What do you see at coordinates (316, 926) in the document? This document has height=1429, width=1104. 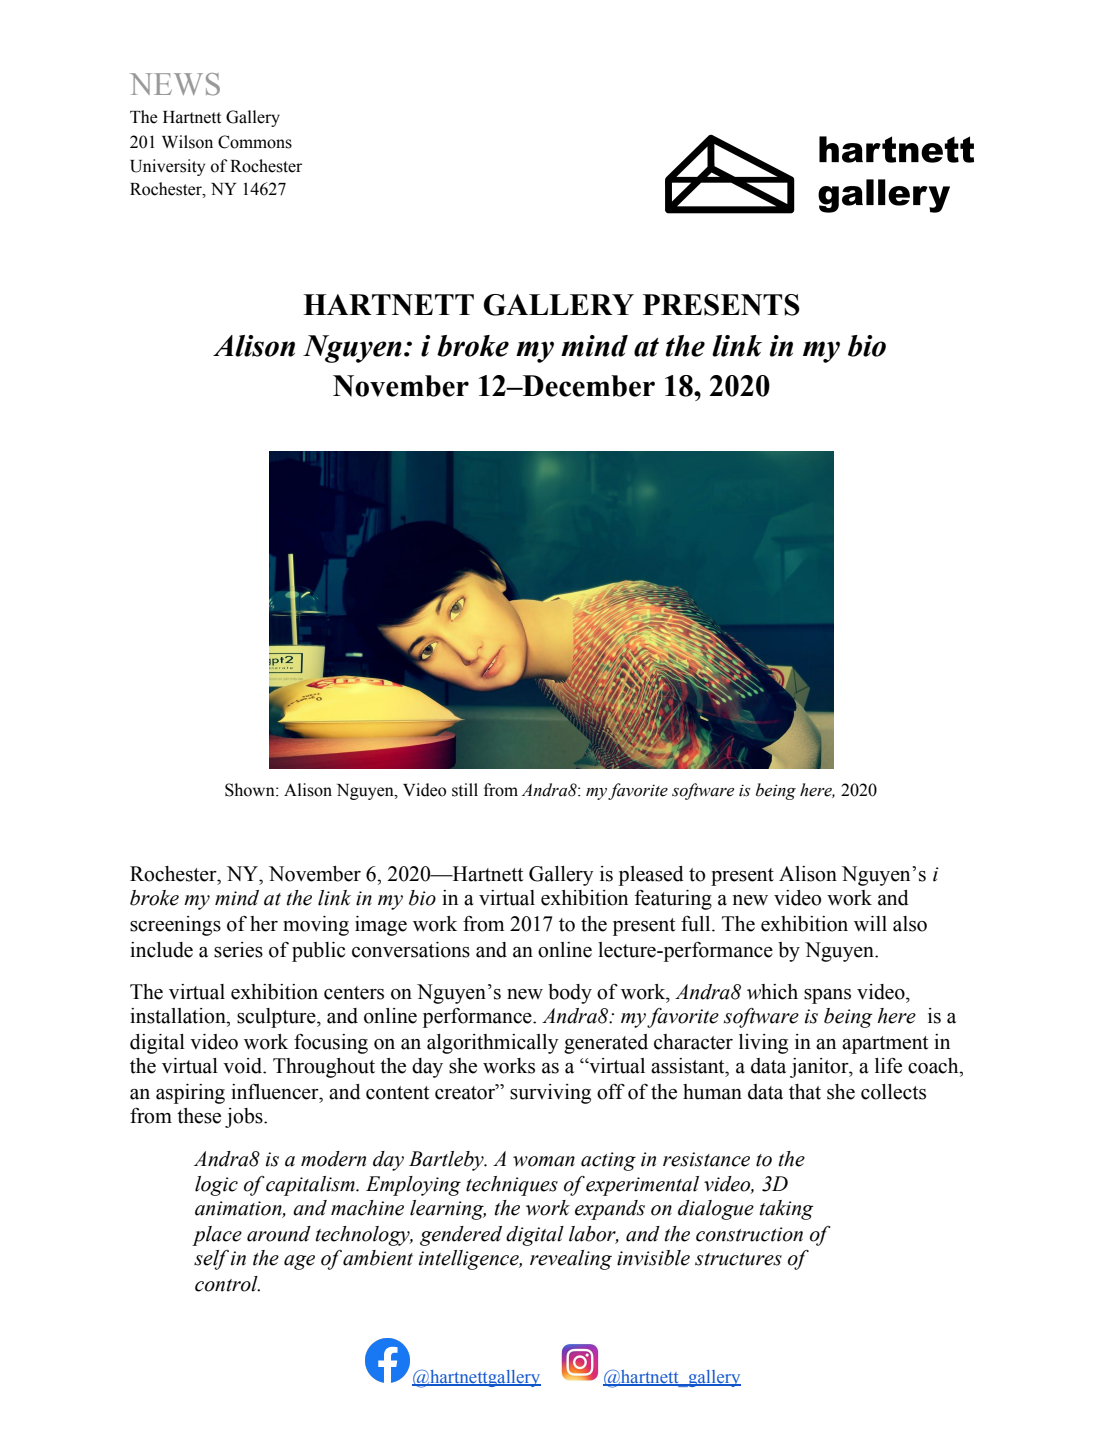 I see `moving` at bounding box center [316, 926].
